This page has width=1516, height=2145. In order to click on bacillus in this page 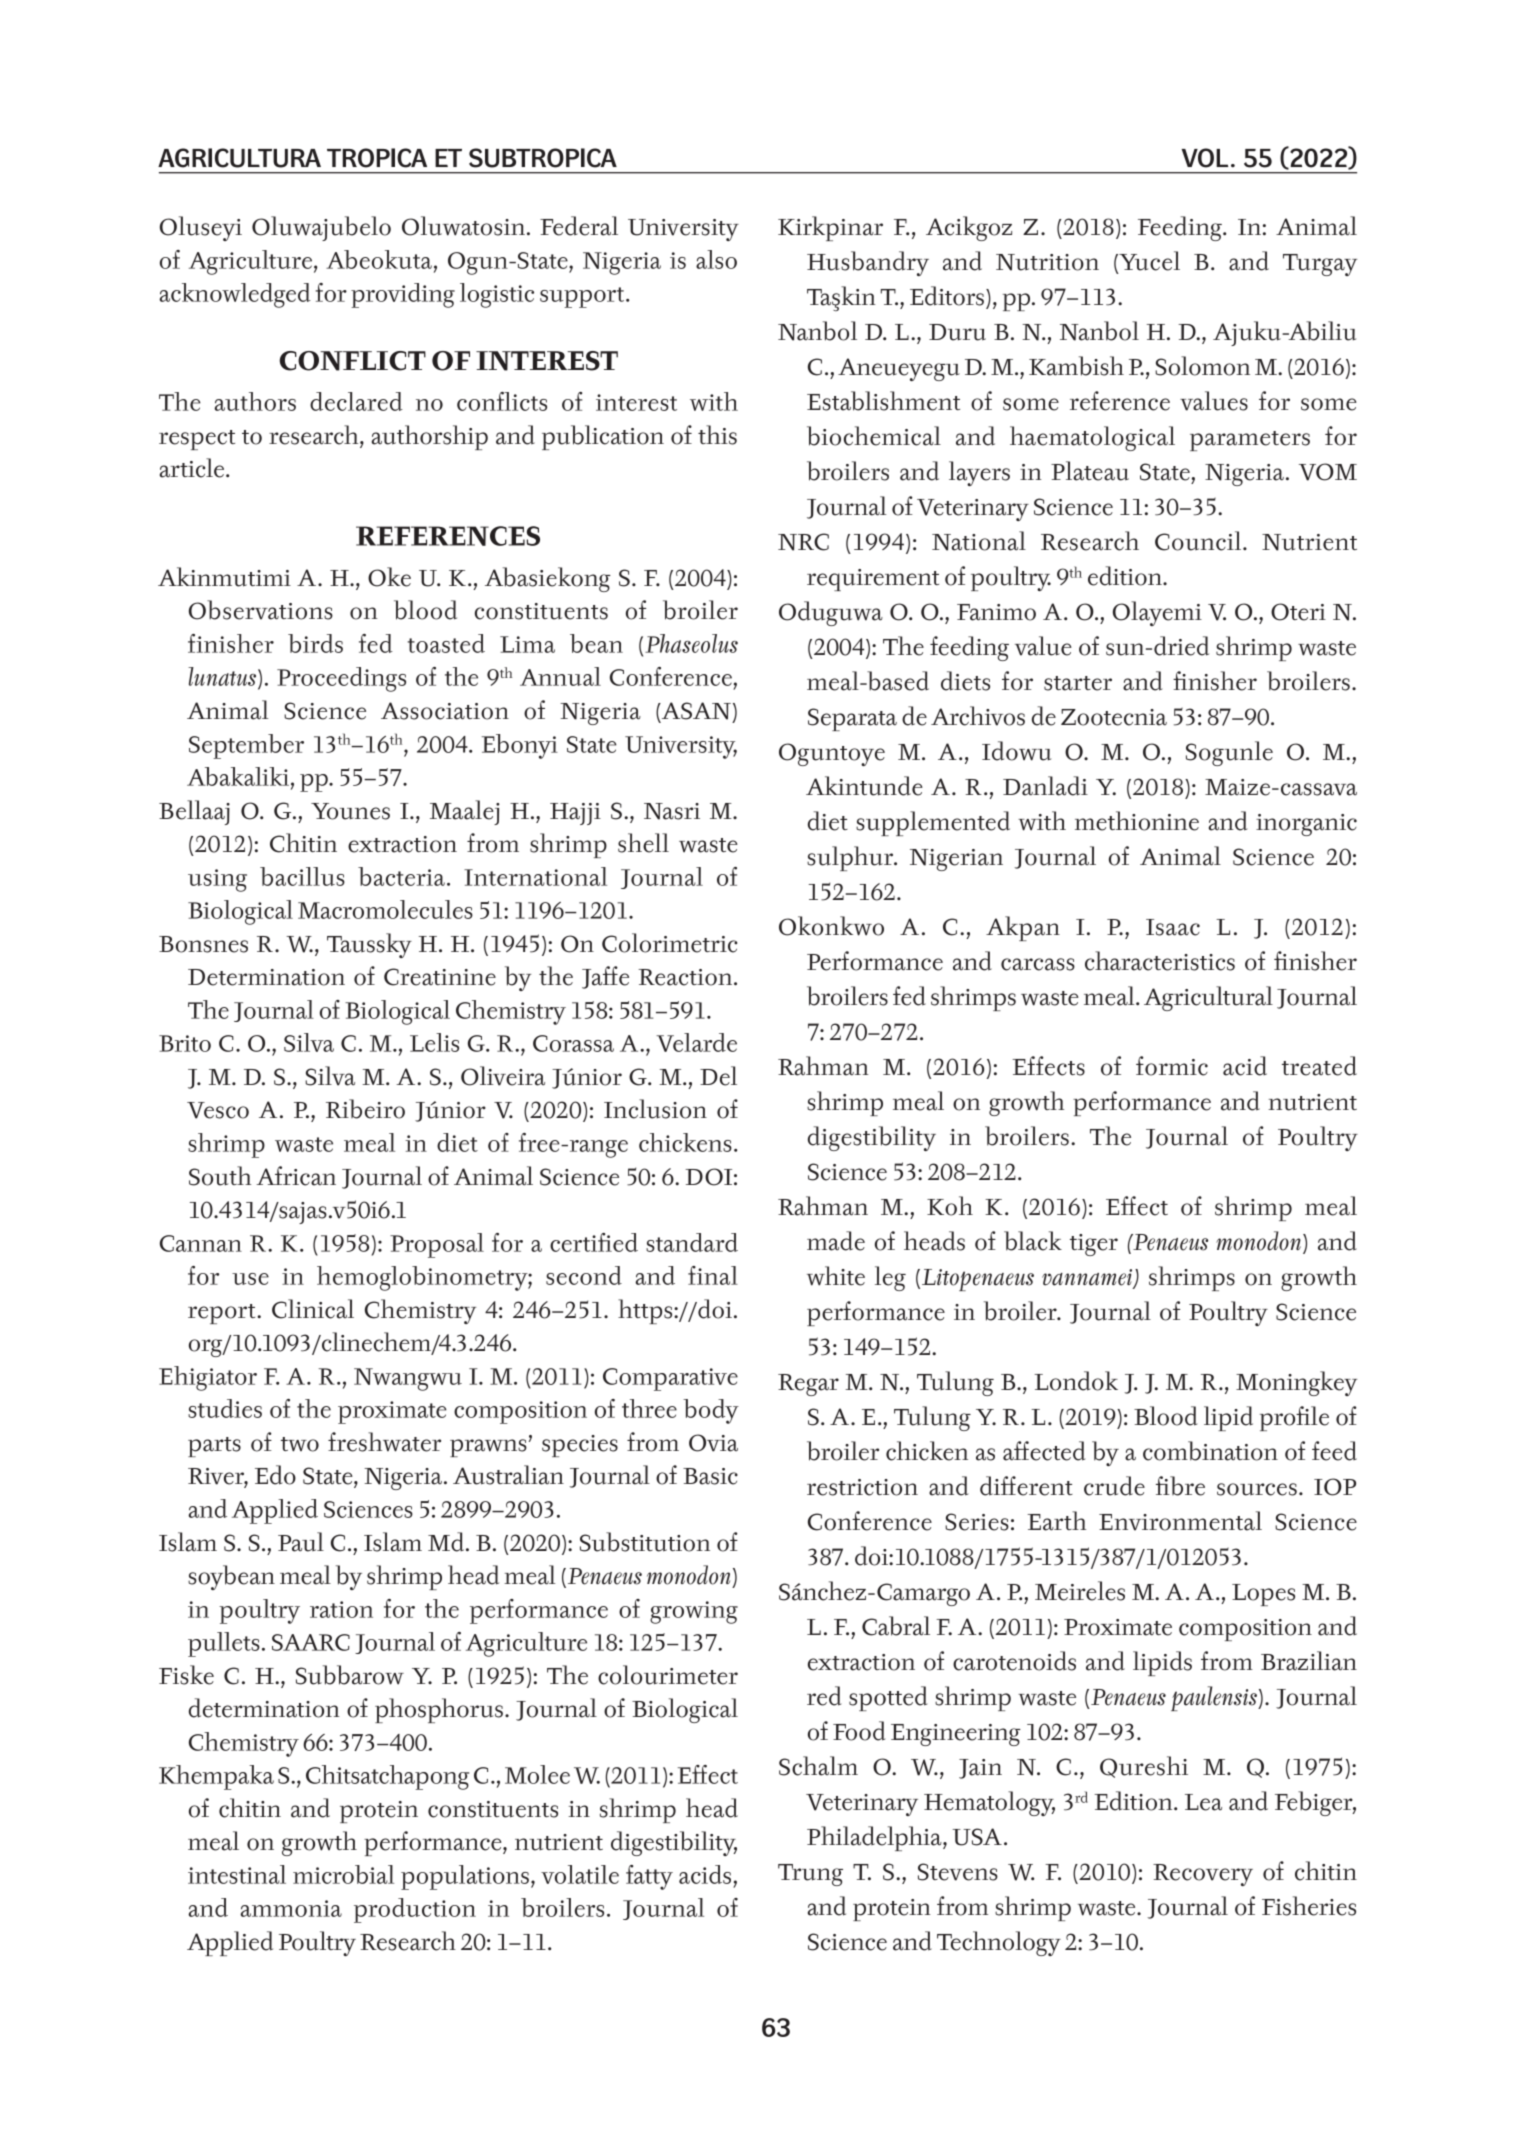, I will do `click(302, 876)`.
